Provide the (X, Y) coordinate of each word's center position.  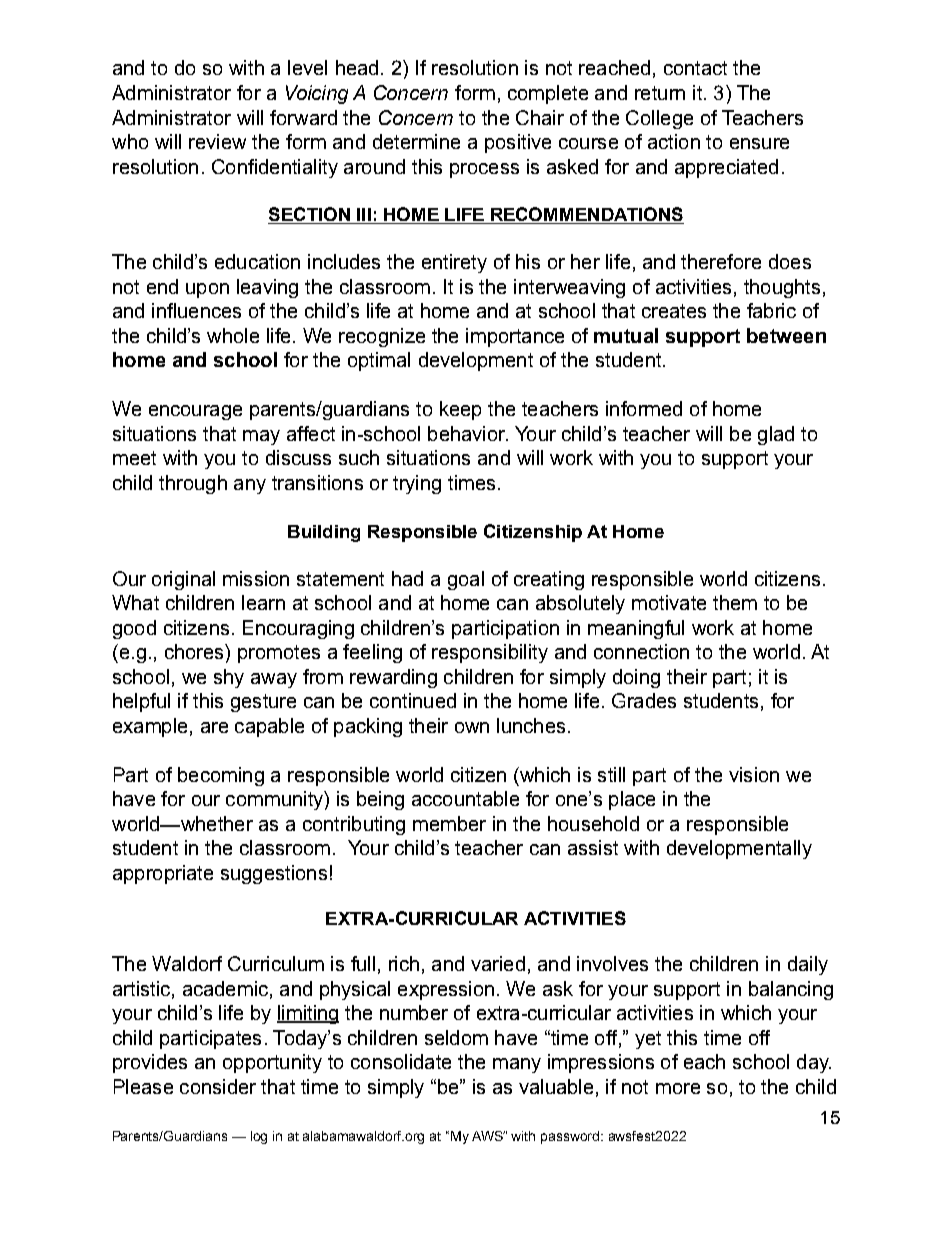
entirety (454, 263)
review (217, 141)
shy (229, 678)
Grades (644, 700)
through (193, 484)
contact (695, 68)
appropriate (163, 874)
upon (207, 290)
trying (417, 484)
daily (808, 965)
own (472, 727)
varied (498, 963)
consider (218, 1086)
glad (776, 435)
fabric (771, 310)
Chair (540, 117)
